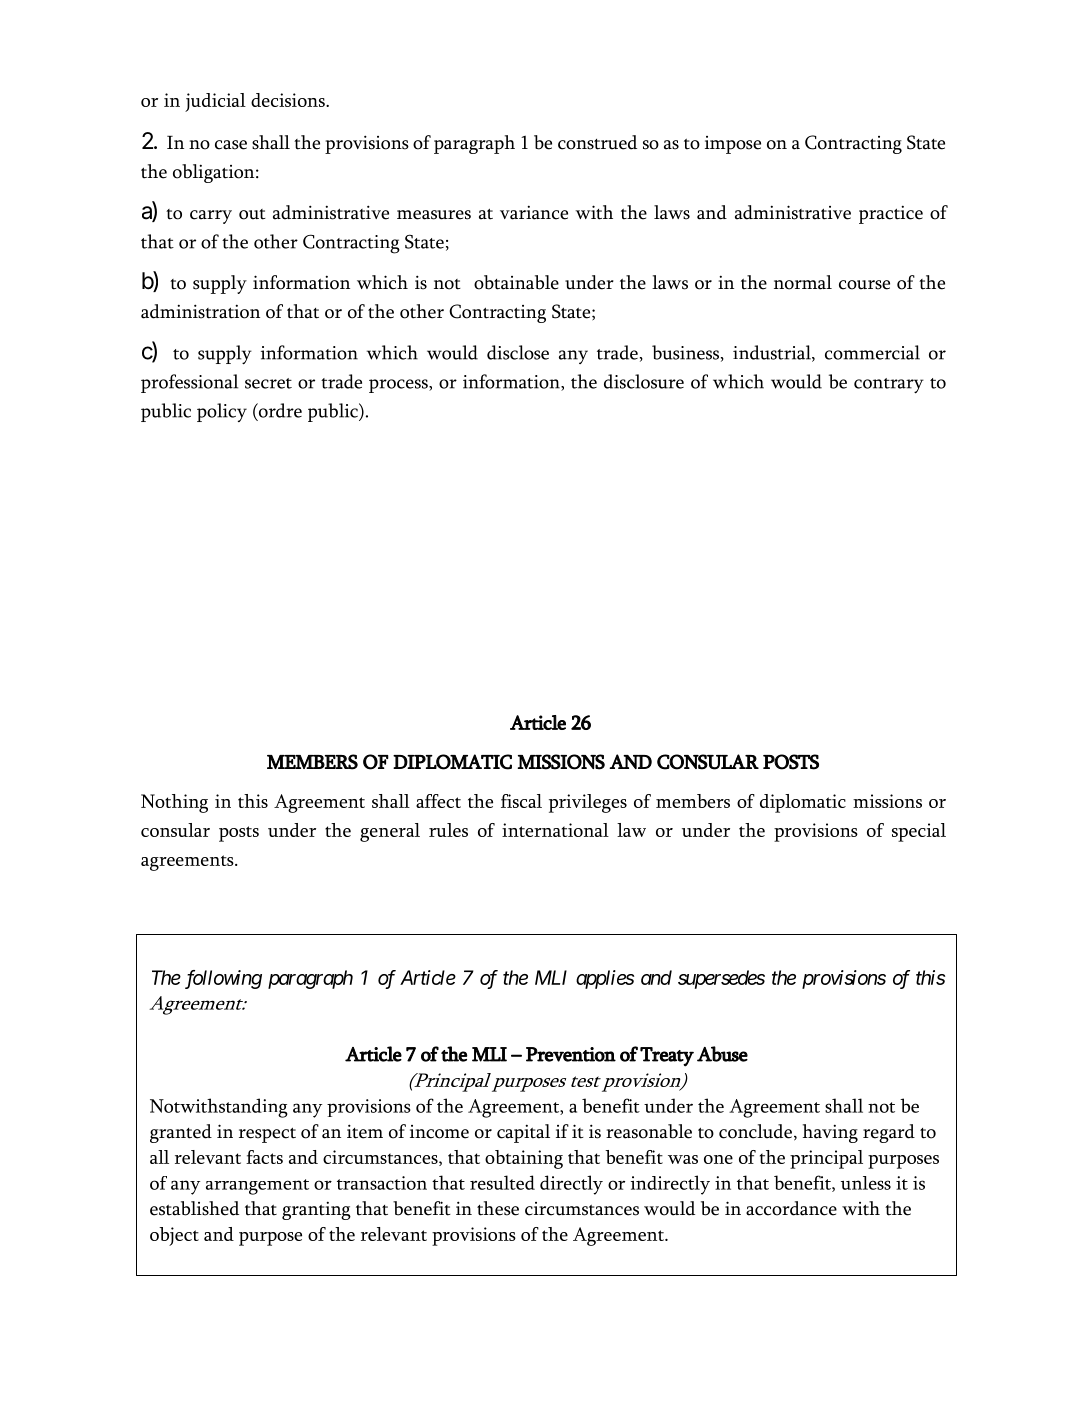  Describe the element at coordinates (174, 803) in the page. I see `Nothing` at that location.
